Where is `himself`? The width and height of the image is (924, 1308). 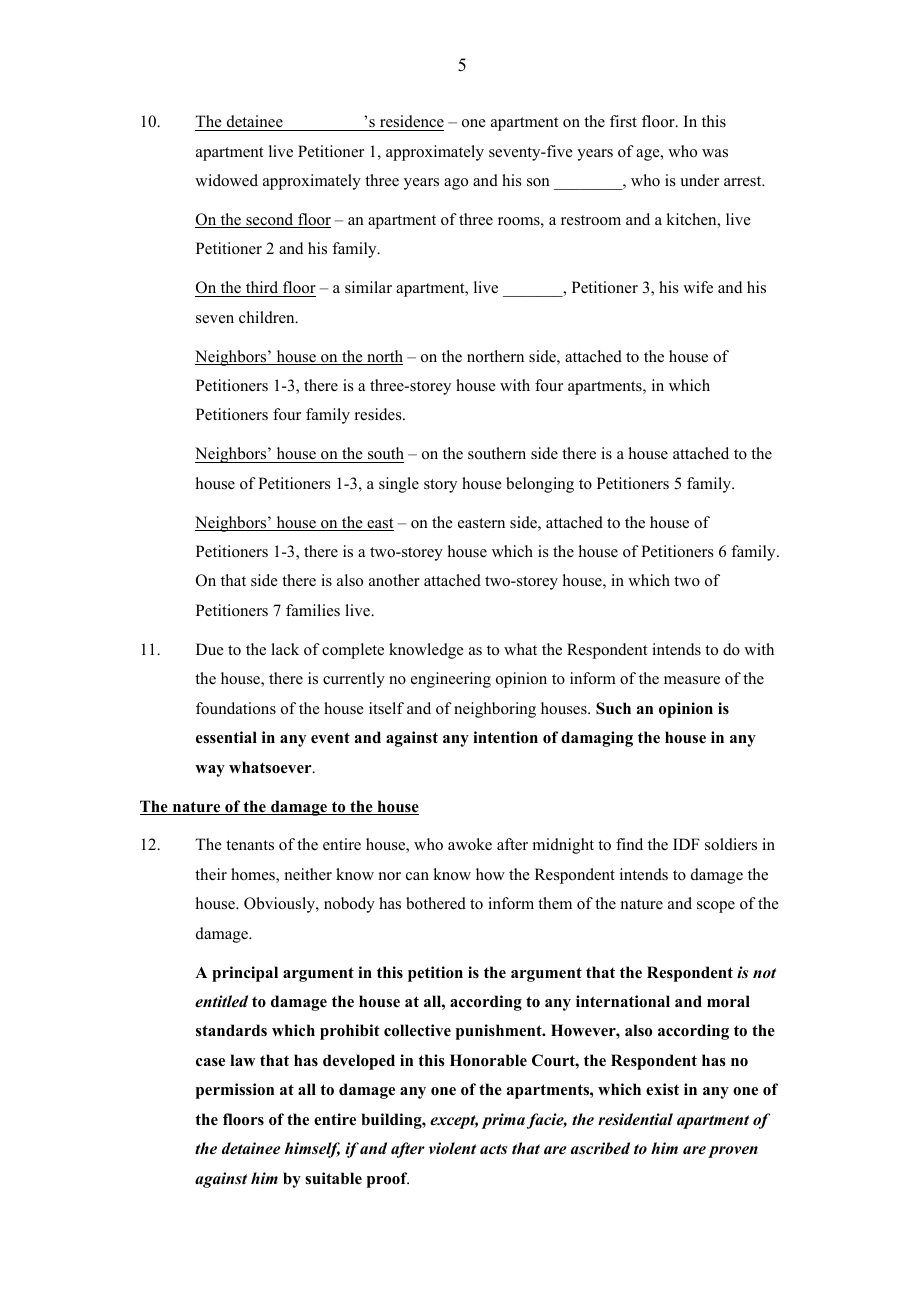 himself is located at coordinates (312, 1150).
